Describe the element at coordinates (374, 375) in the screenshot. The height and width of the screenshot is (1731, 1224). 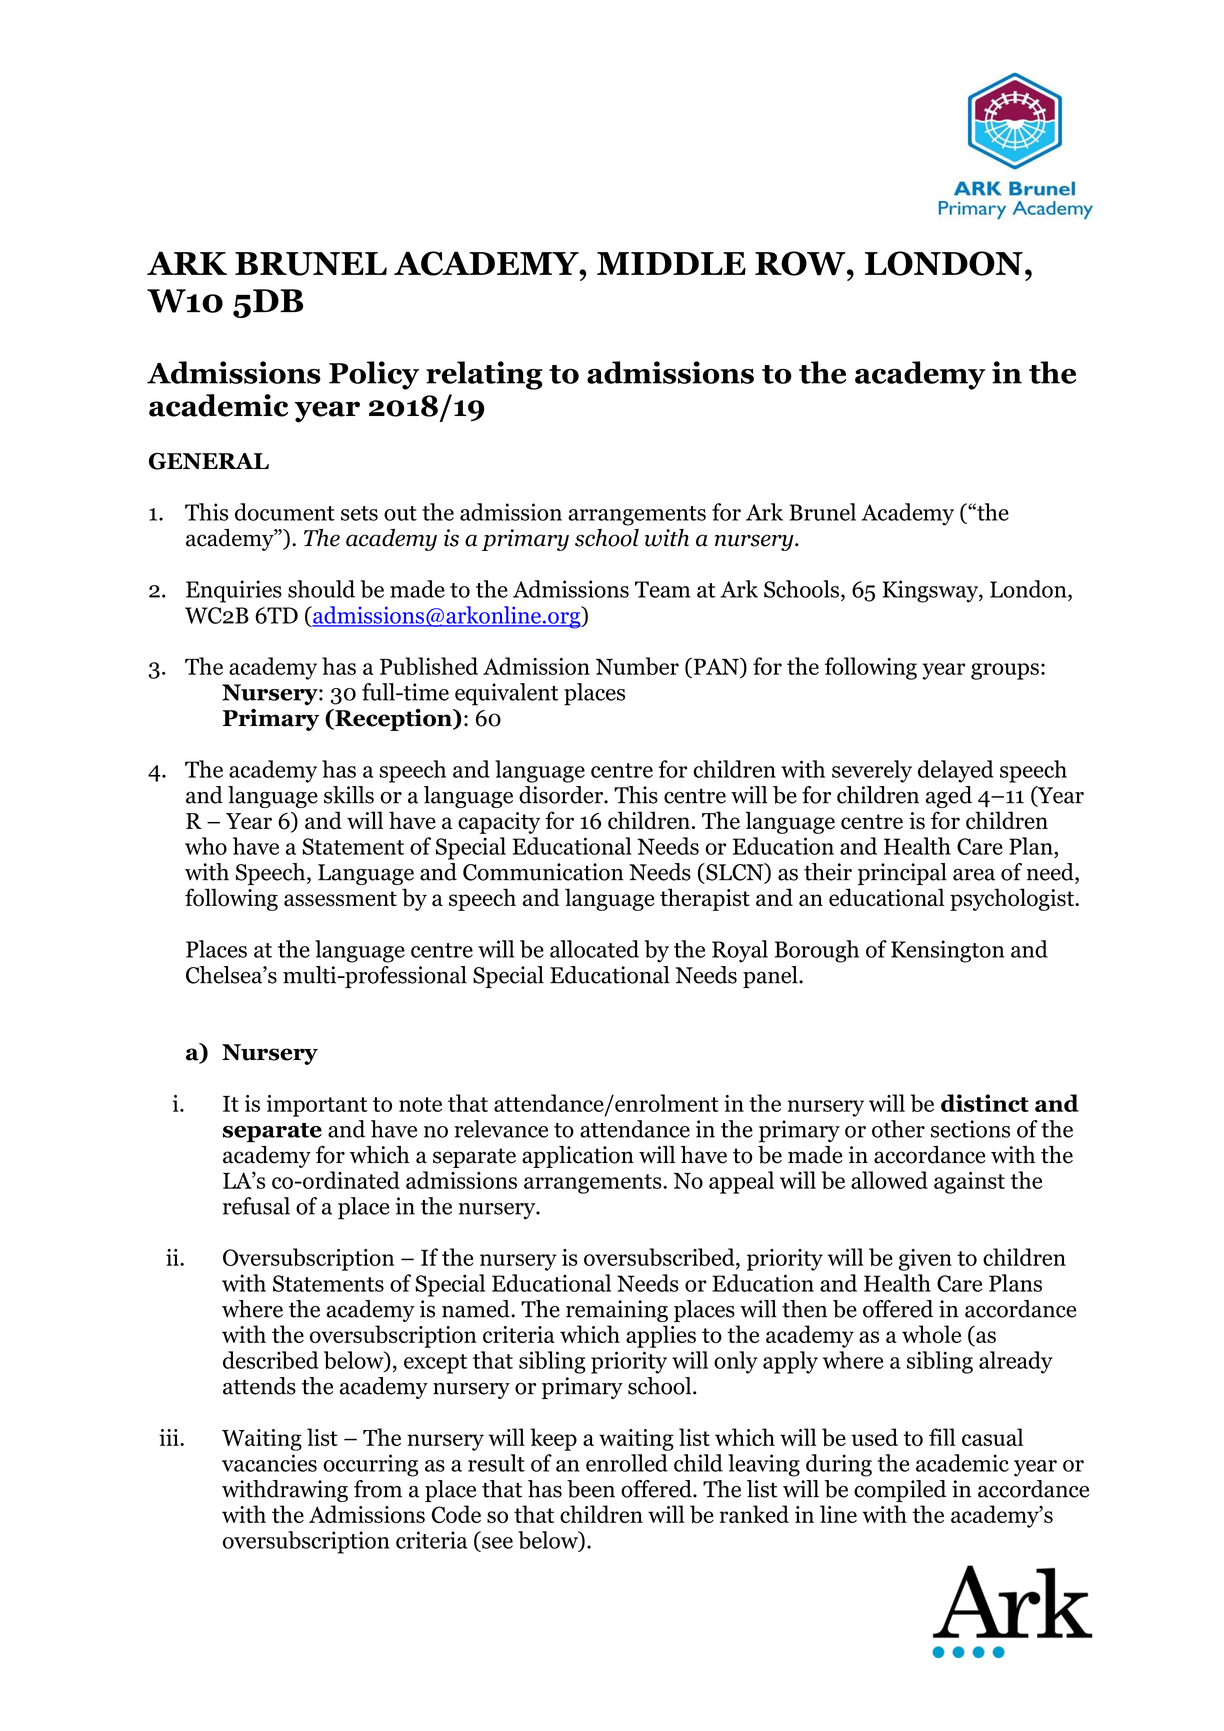
I see `Policy` at that location.
